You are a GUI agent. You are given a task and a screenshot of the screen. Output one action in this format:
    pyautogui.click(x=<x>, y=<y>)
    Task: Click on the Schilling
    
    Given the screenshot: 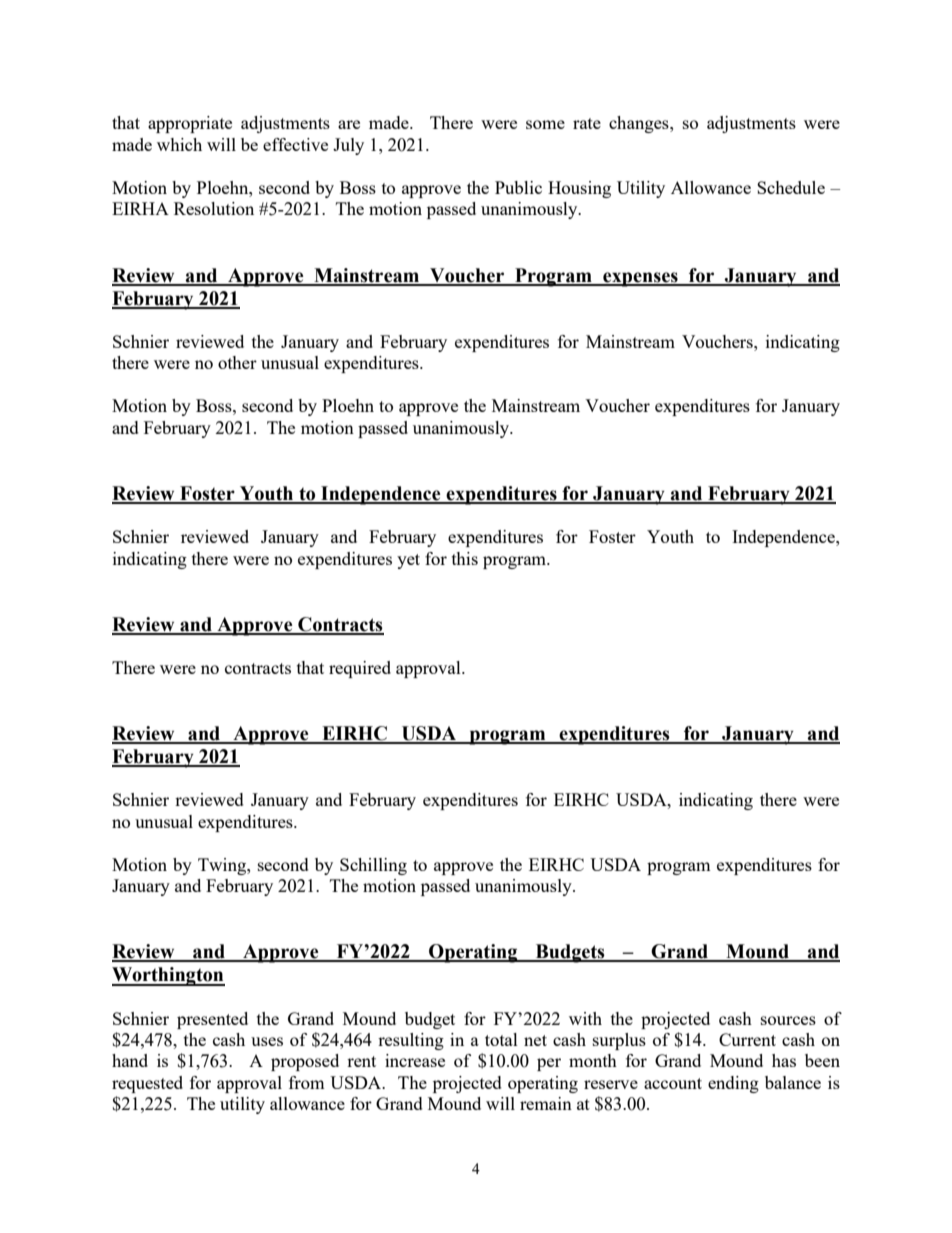 What is the action you would take?
    pyautogui.click(x=373, y=866)
